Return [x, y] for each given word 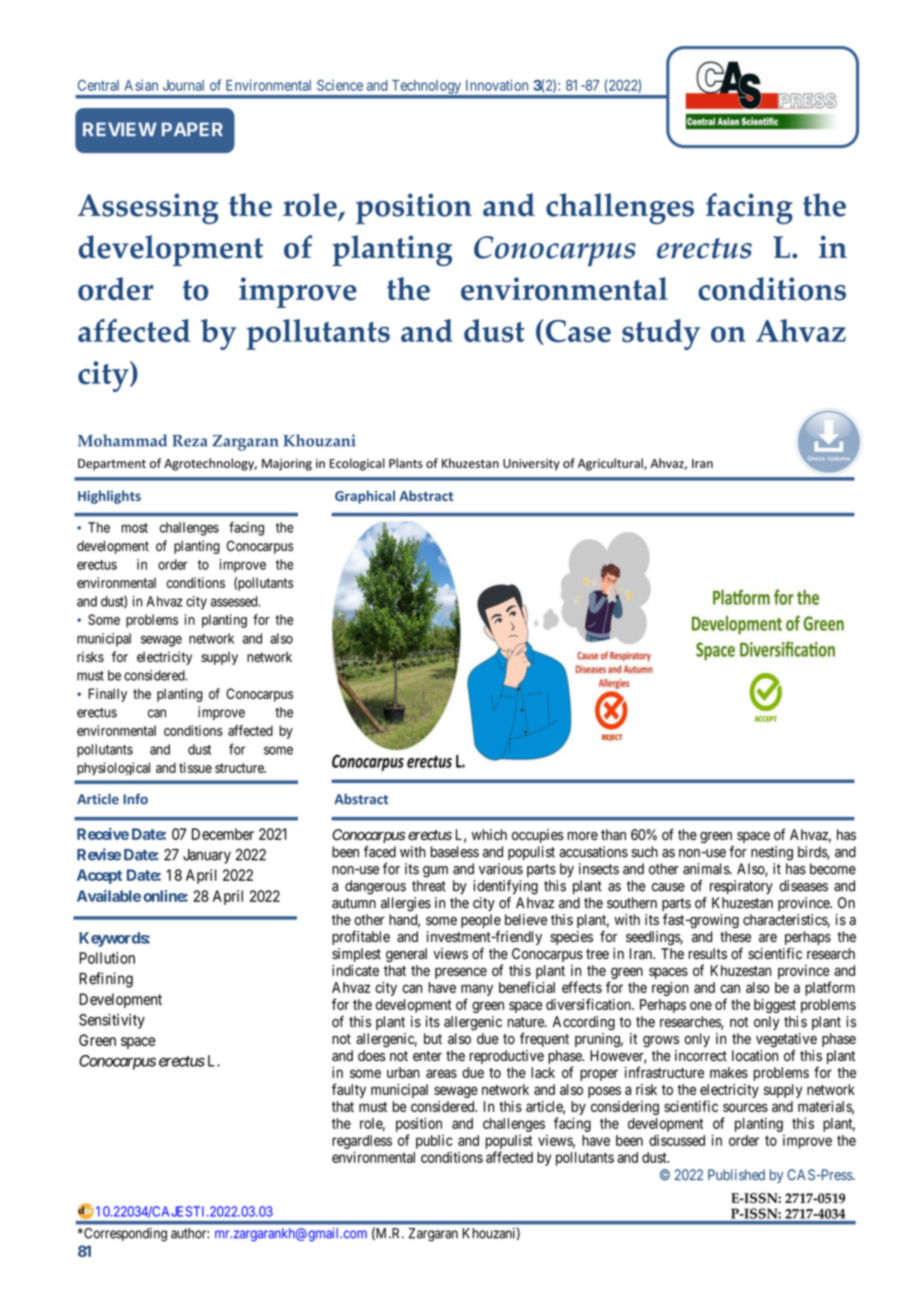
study [661, 334]
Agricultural [611, 464]
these [735, 936]
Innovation [497, 85]
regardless [362, 1142]
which [489, 834]
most [134, 528]
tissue [195, 767]
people [481, 922]
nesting [772, 853]
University [531, 465]
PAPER [192, 129]
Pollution [107, 958]
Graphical [365, 497]
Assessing [148, 208]
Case [577, 332]
